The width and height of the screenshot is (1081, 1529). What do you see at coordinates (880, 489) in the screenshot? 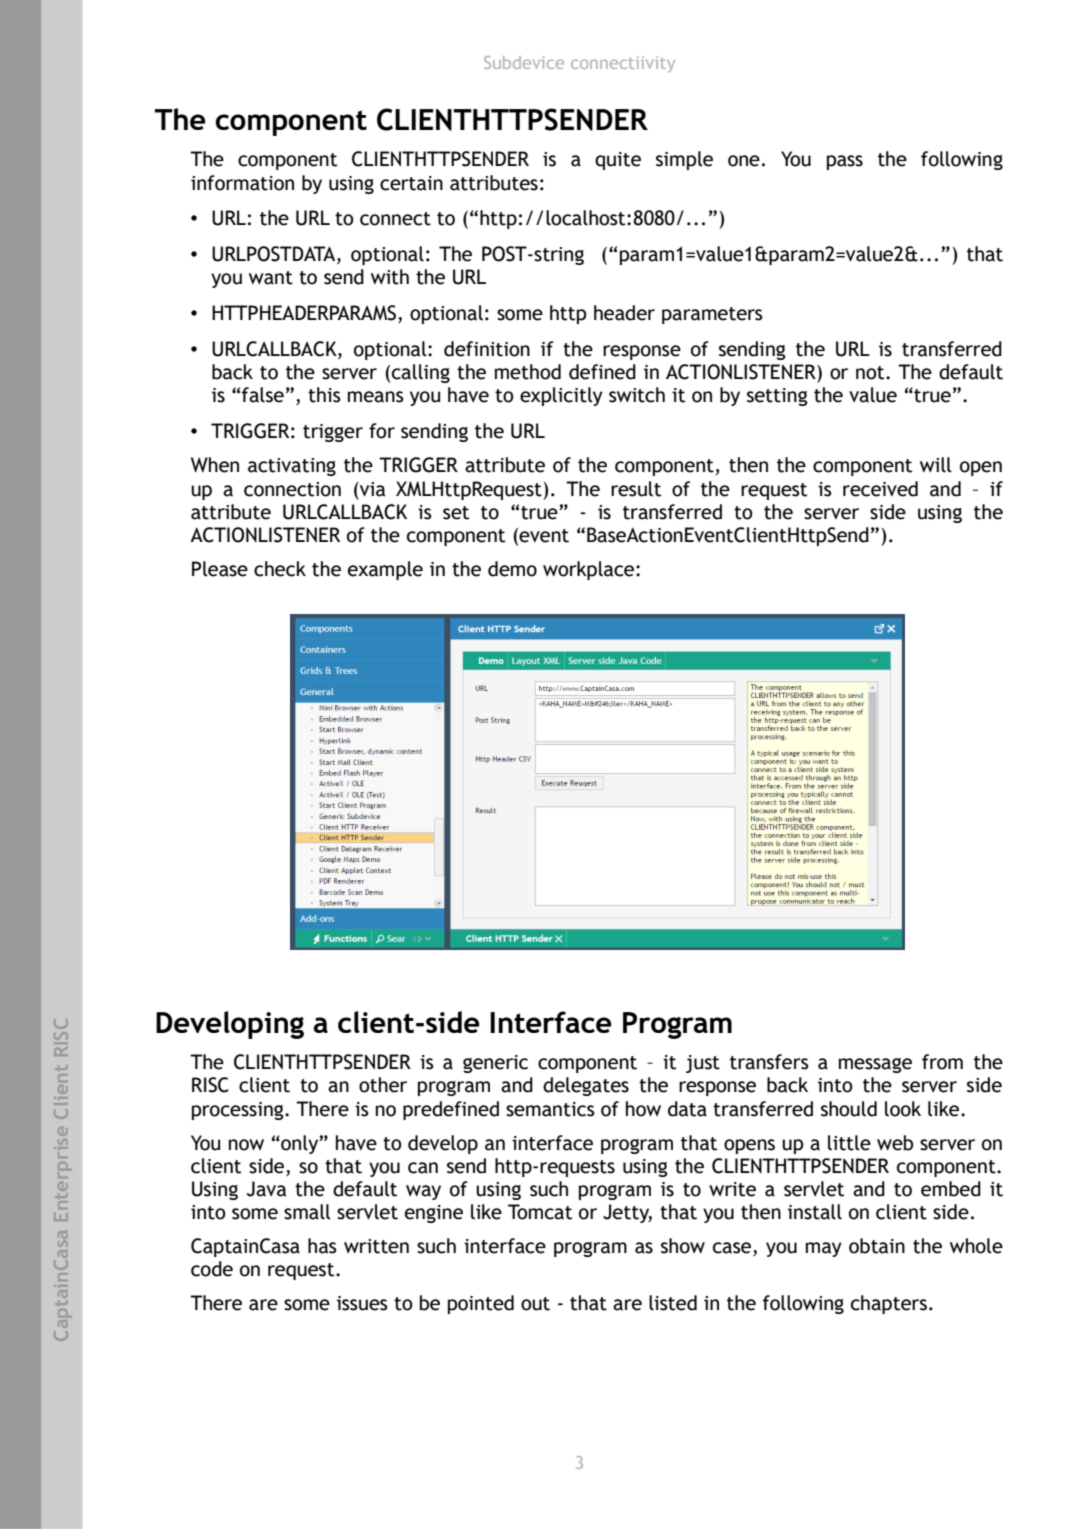
I see `received` at bounding box center [880, 489].
